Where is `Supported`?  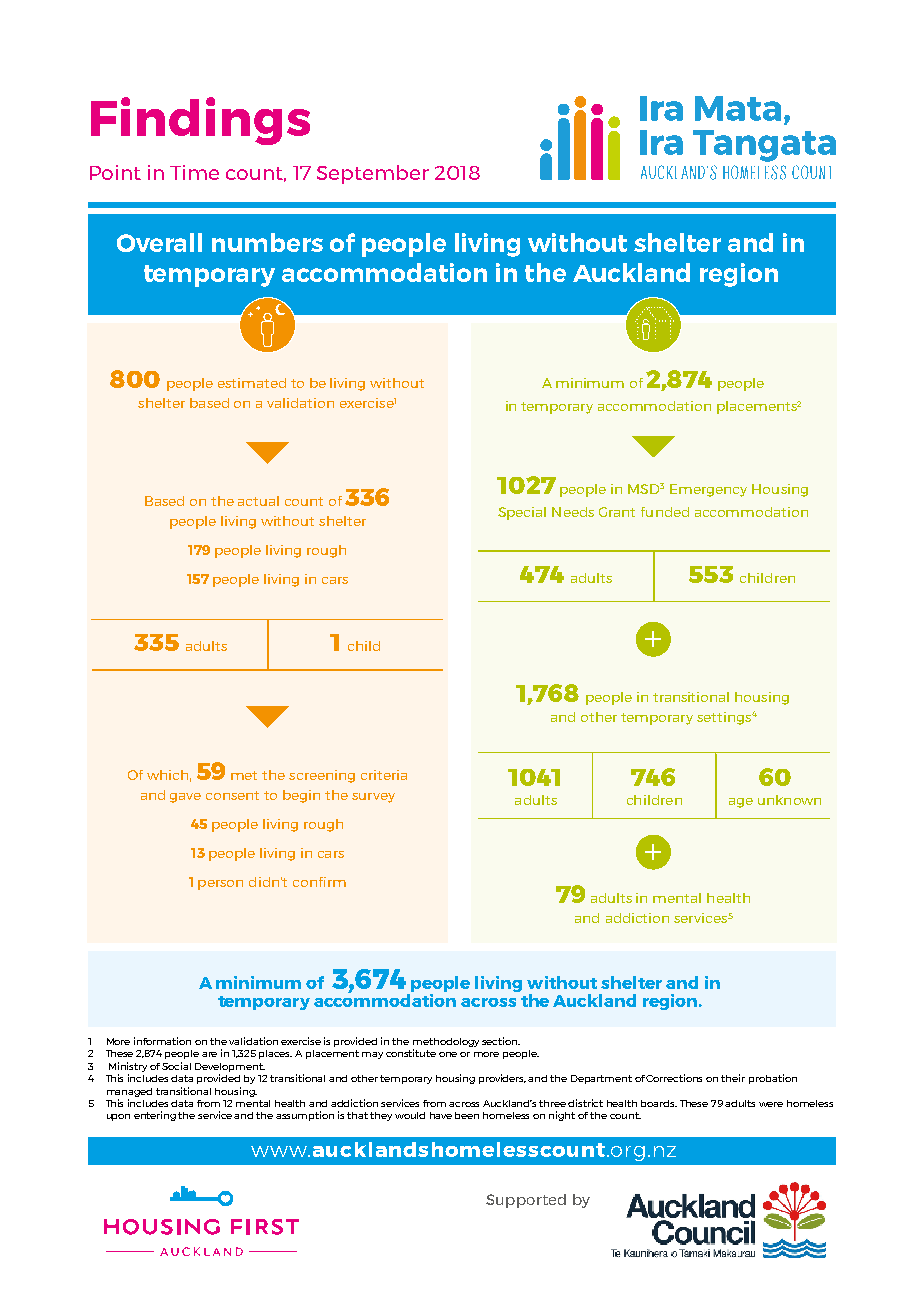 Supported is located at coordinates (526, 1201).
